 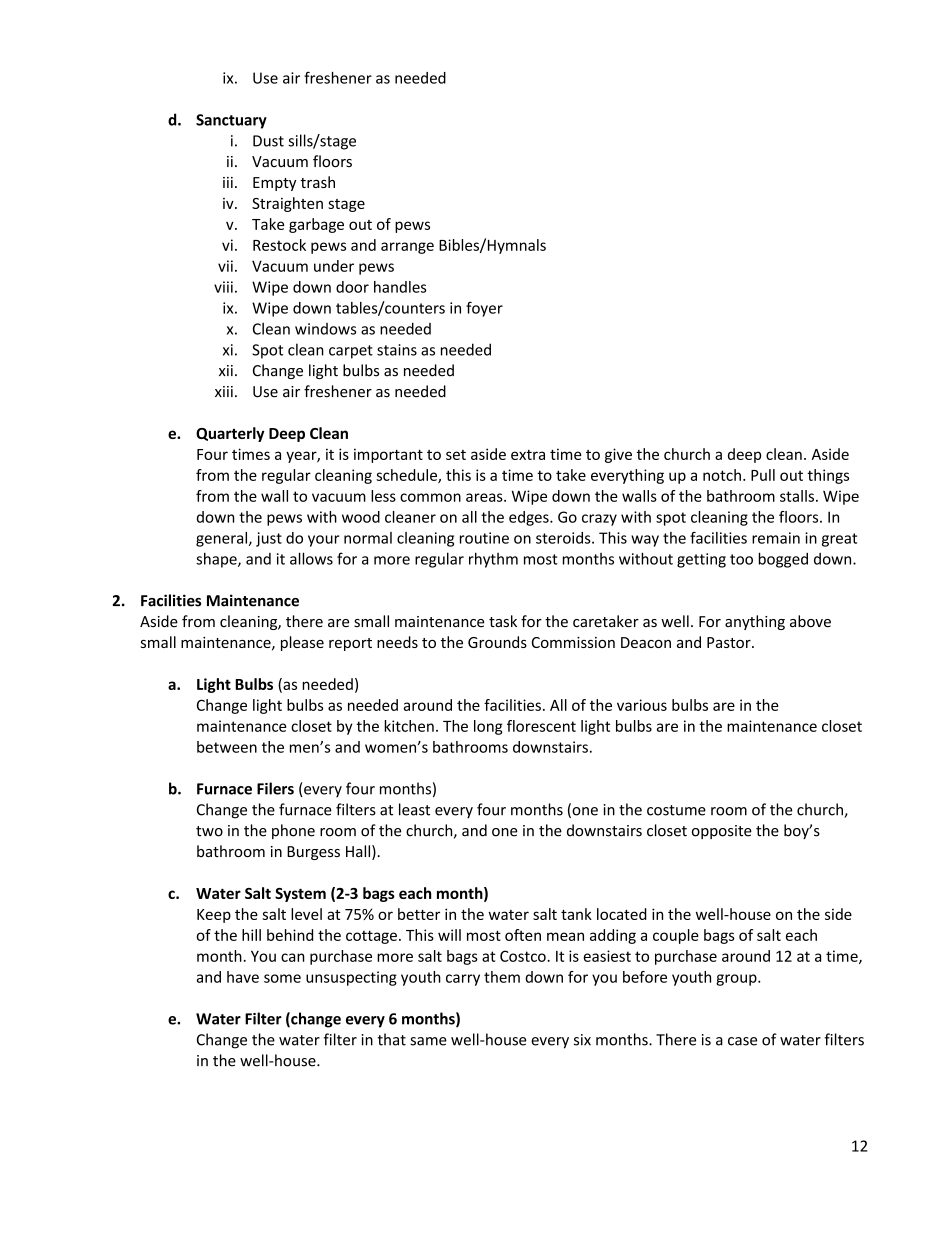 What do you see at coordinates (268, 141) in the screenshot?
I see `Dust` at bounding box center [268, 141].
